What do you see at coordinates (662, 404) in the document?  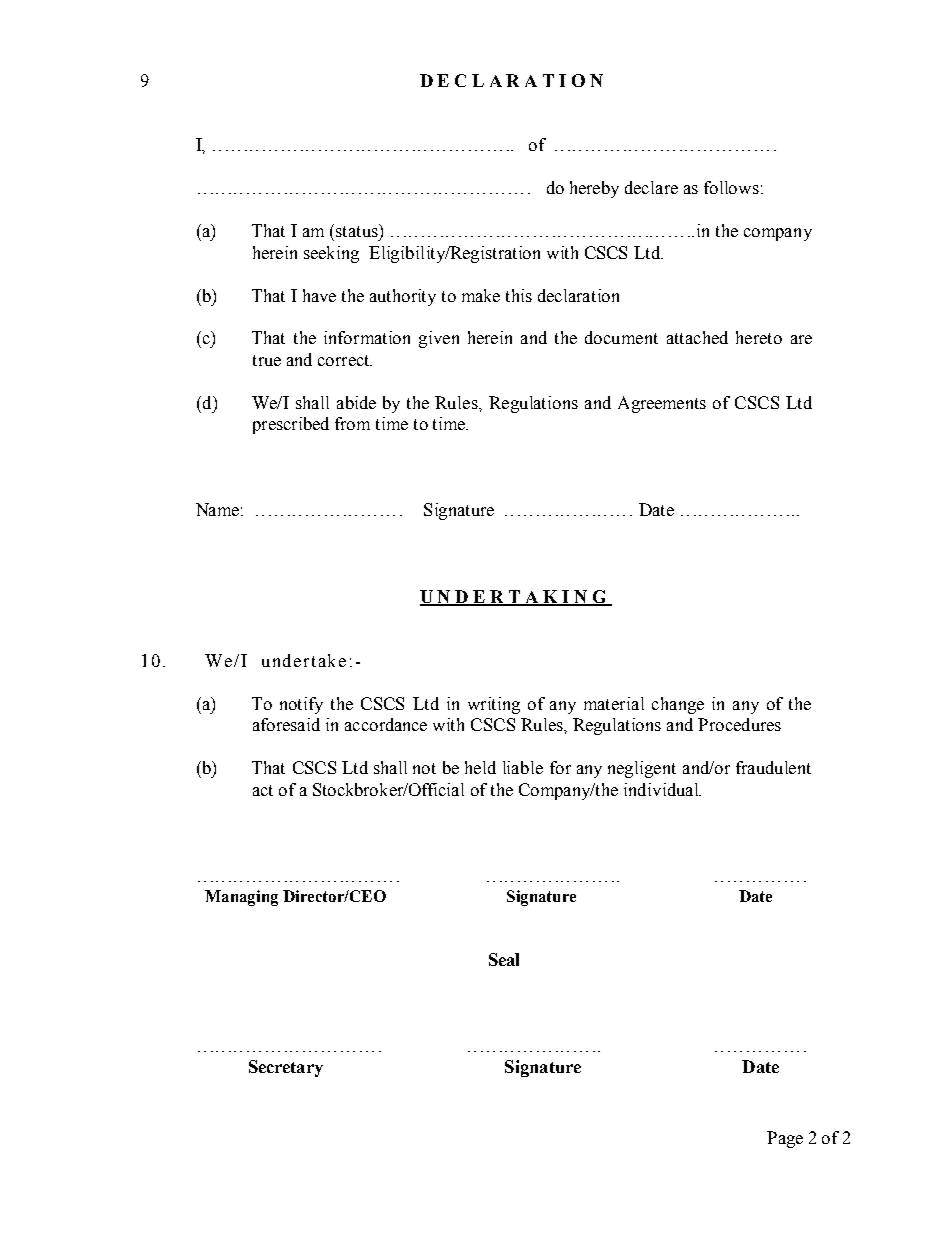 I see `Agreements` at bounding box center [662, 404].
